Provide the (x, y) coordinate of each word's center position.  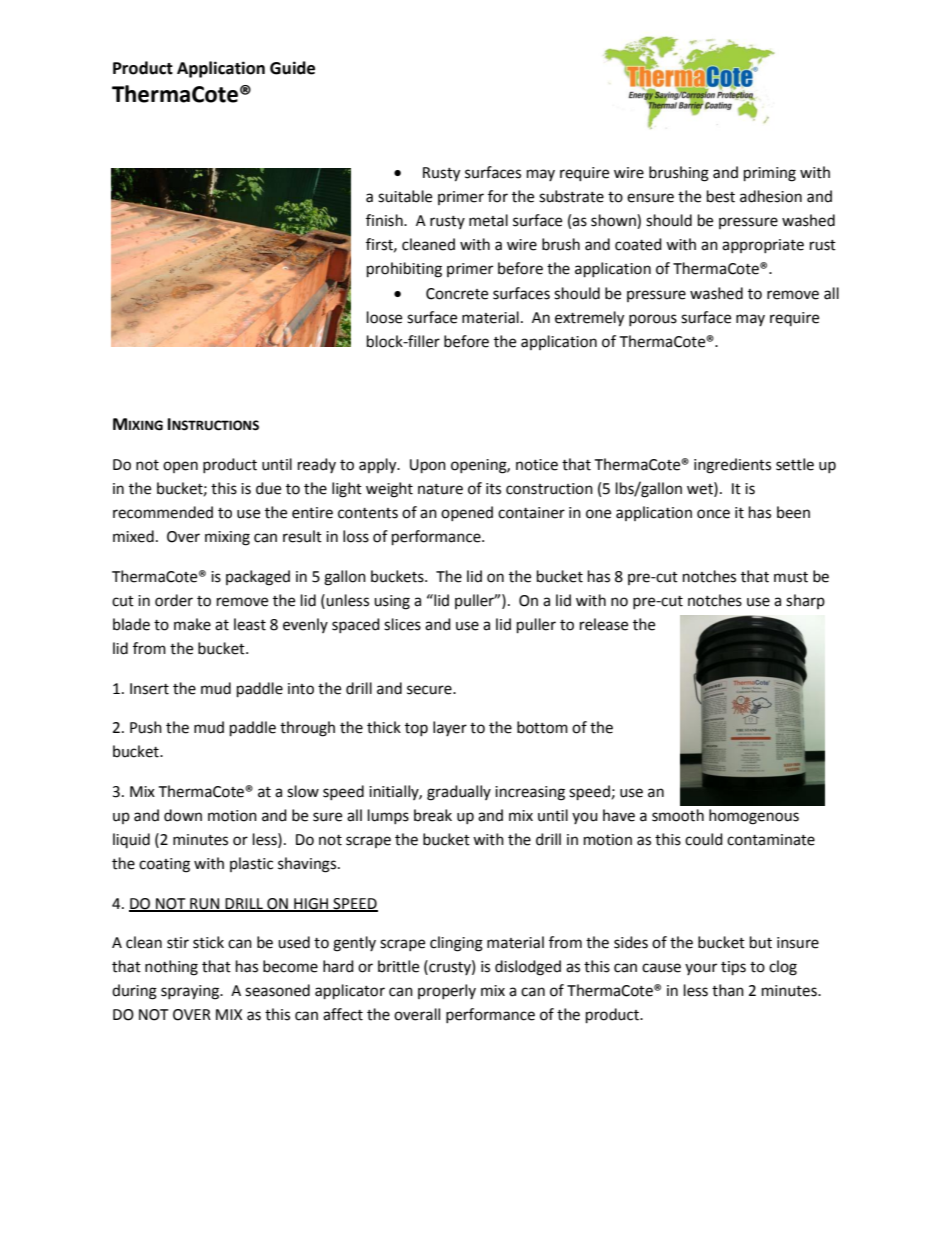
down (183, 815)
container (531, 513)
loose (384, 317)
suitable (405, 196)
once (713, 514)
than (728, 990)
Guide (292, 68)
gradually (459, 793)
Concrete (457, 294)
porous (653, 320)
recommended (163, 512)
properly (447, 991)
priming (770, 174)
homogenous (754, 817)
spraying (191, 992)
